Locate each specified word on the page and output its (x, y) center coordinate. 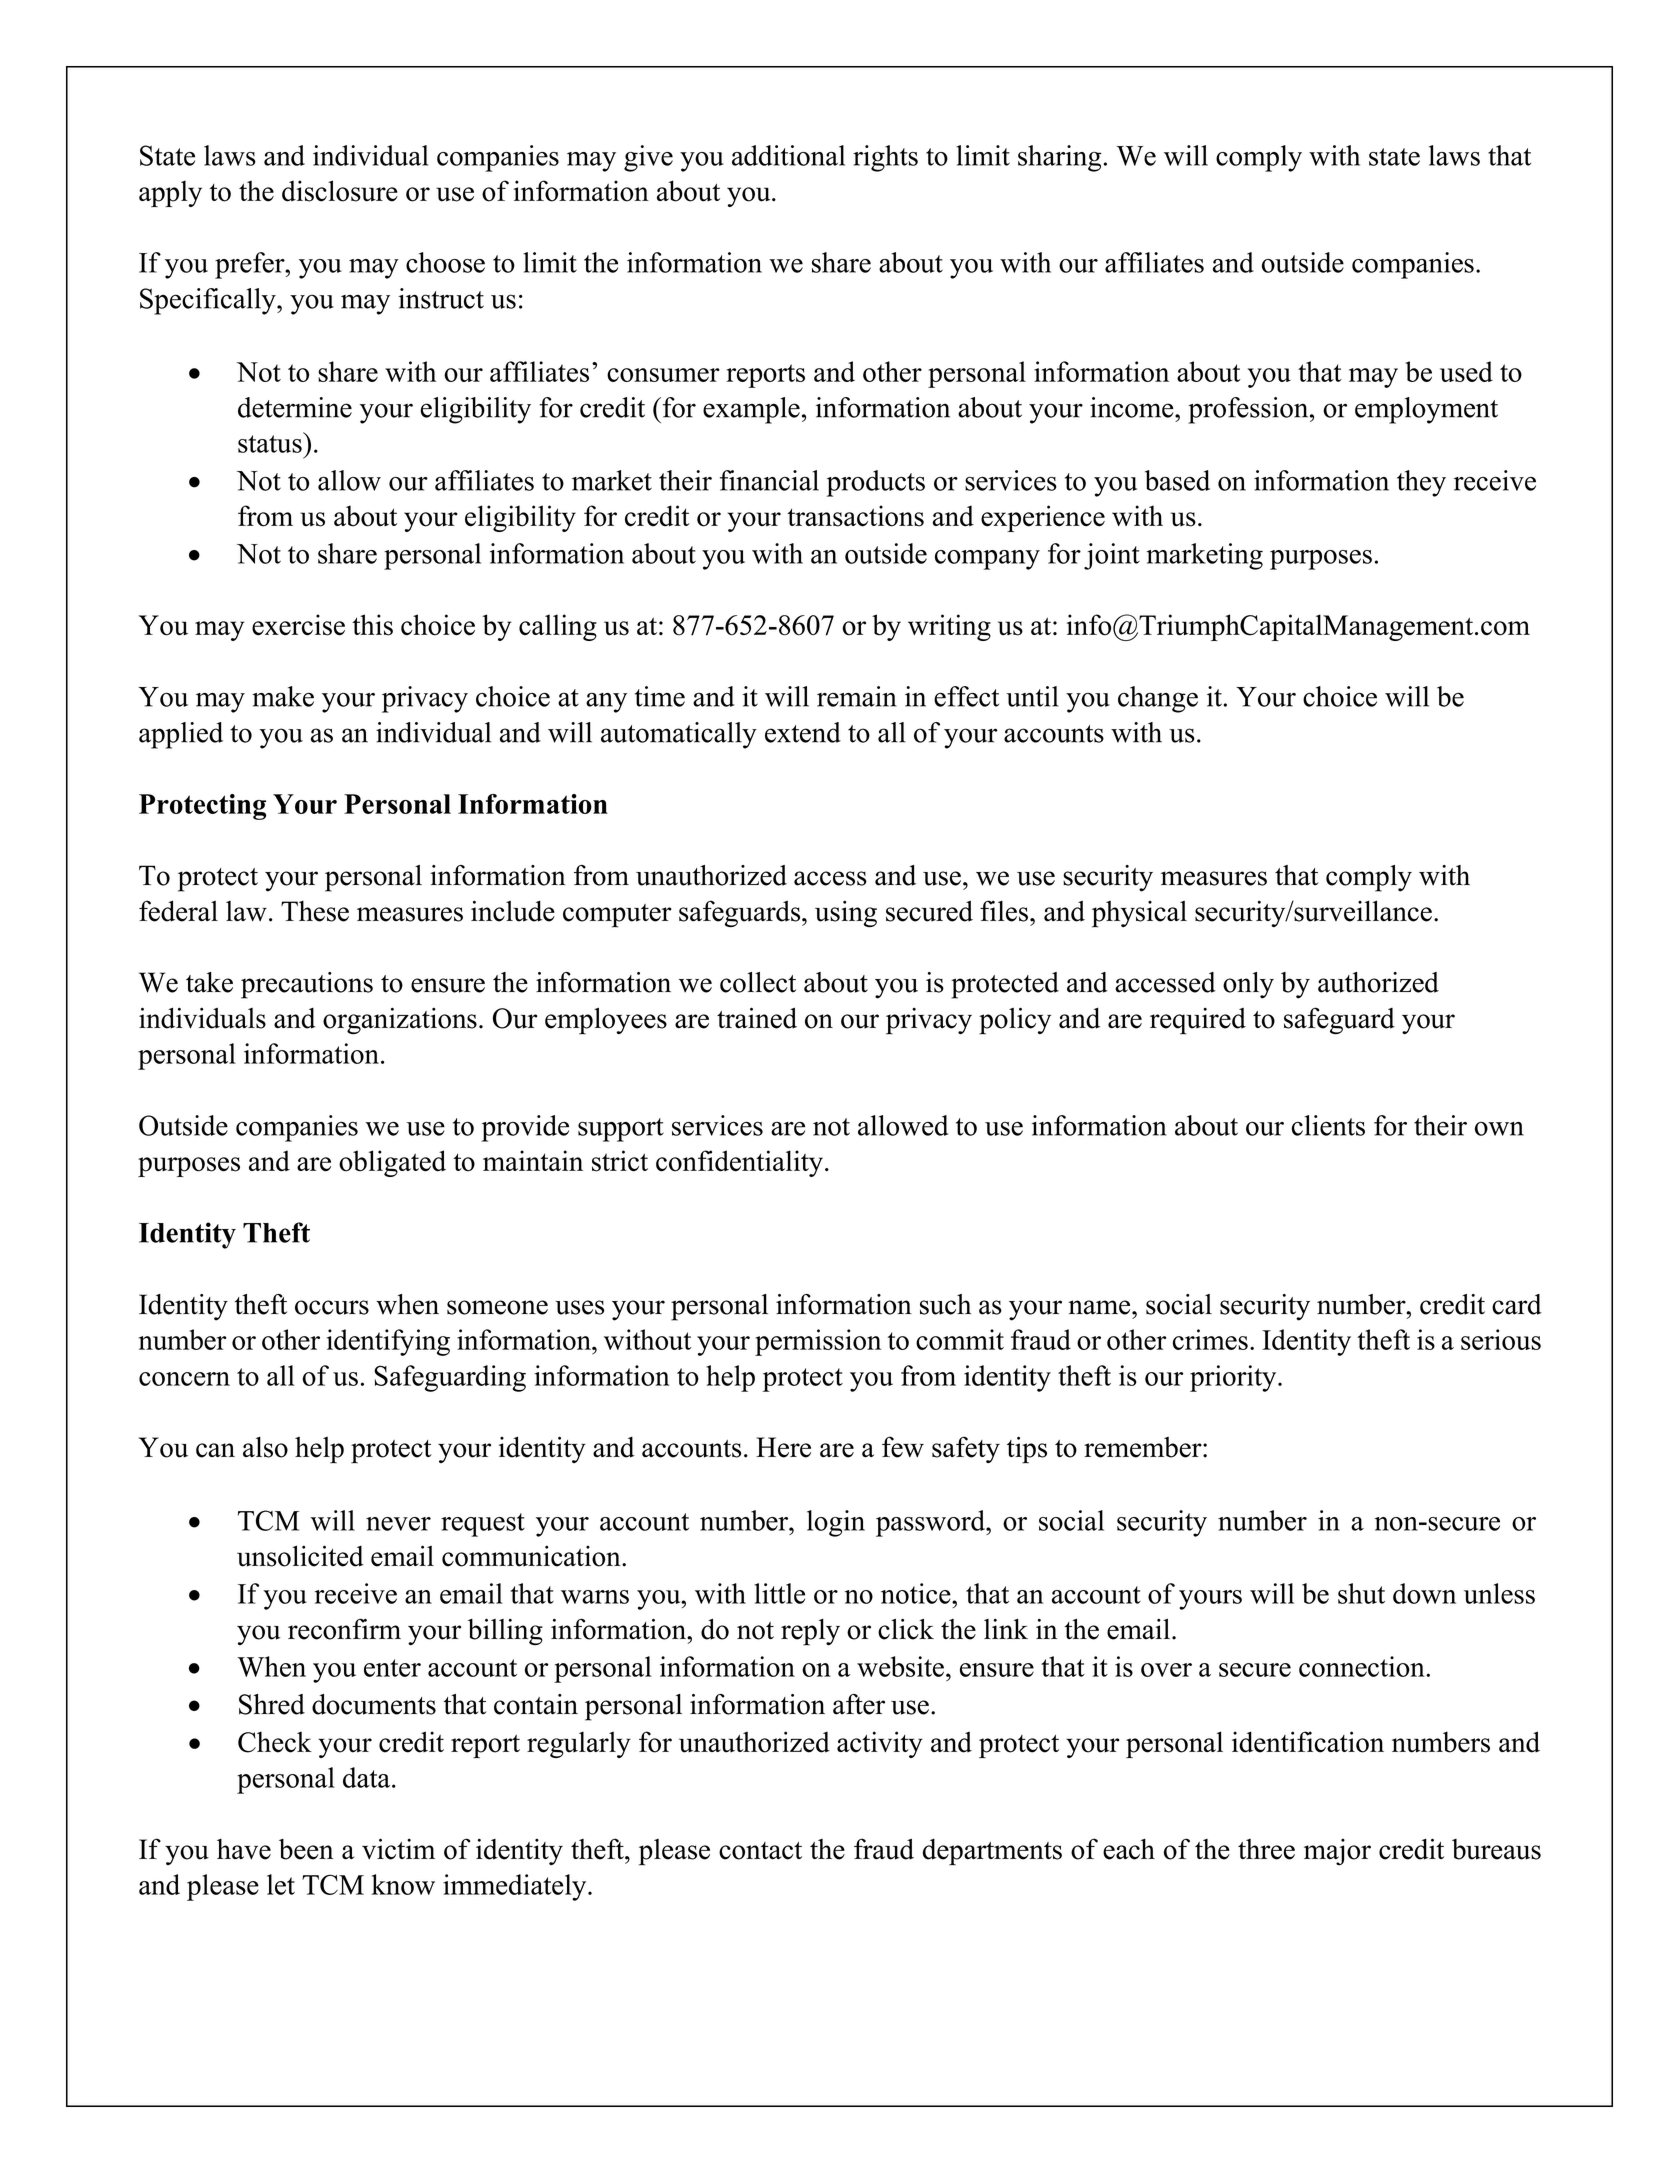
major (1337, 1852)
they (1421, 483)
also (265, 1447)
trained (757, 1018)
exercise (298, 625)
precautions (307, 985)
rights (885, 158)
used (1466, 371)
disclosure (340, 191)
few (903, 1447)
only (1248, 985)
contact (760, 1851)
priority (1234, 1378)
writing (949, 627)
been (306, 1849)
